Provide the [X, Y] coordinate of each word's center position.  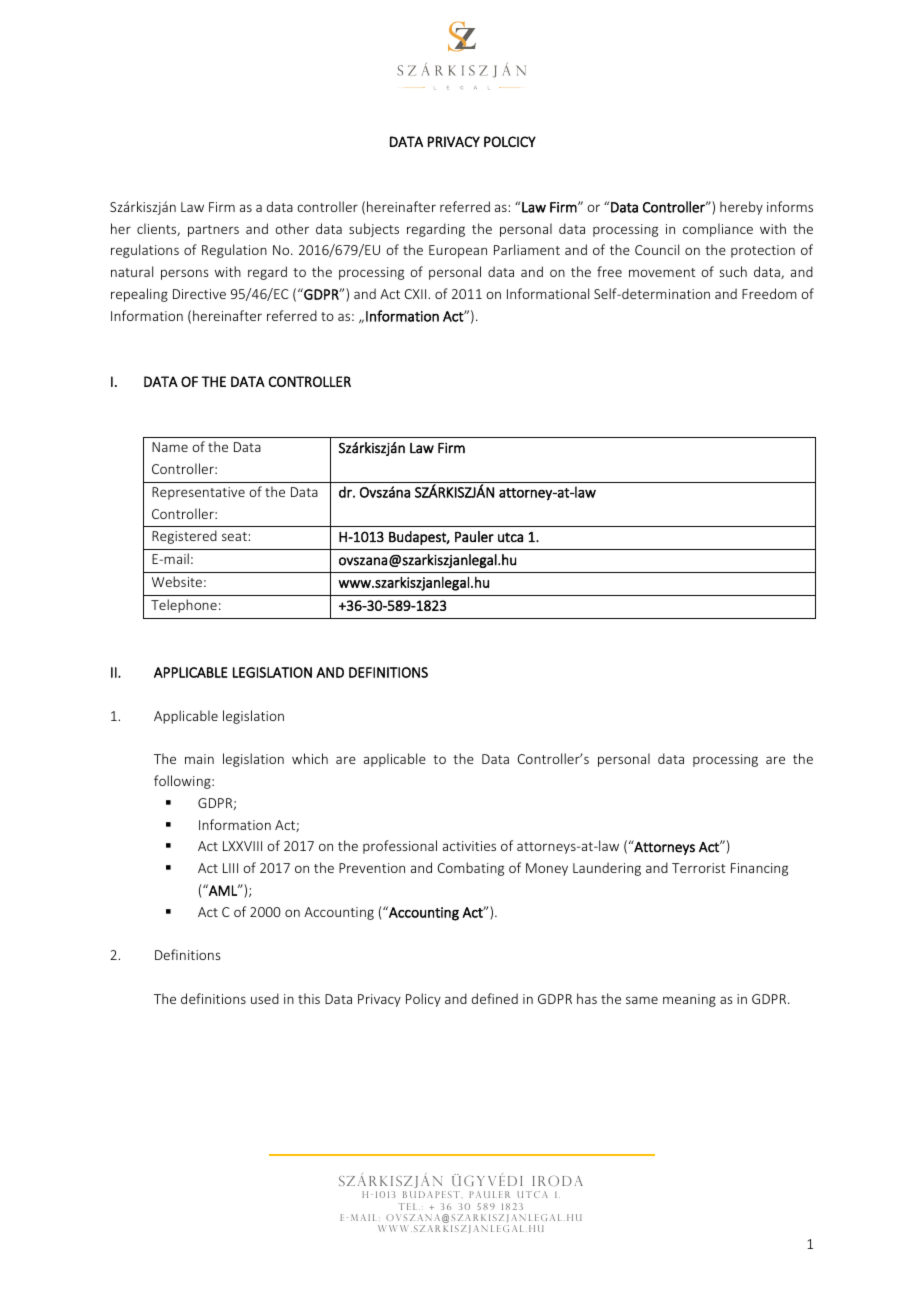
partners [213, 231]
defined [495, 998]
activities [469, 846]
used [265, 998]
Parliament [527, 249]
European [458, 251]
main [199, 759]
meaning [689, 1000]
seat [234, 536]
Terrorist [699, 868]
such [733, 271]
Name [170, 447]
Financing [759, 869]
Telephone [184, 606]
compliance [718, 230]
